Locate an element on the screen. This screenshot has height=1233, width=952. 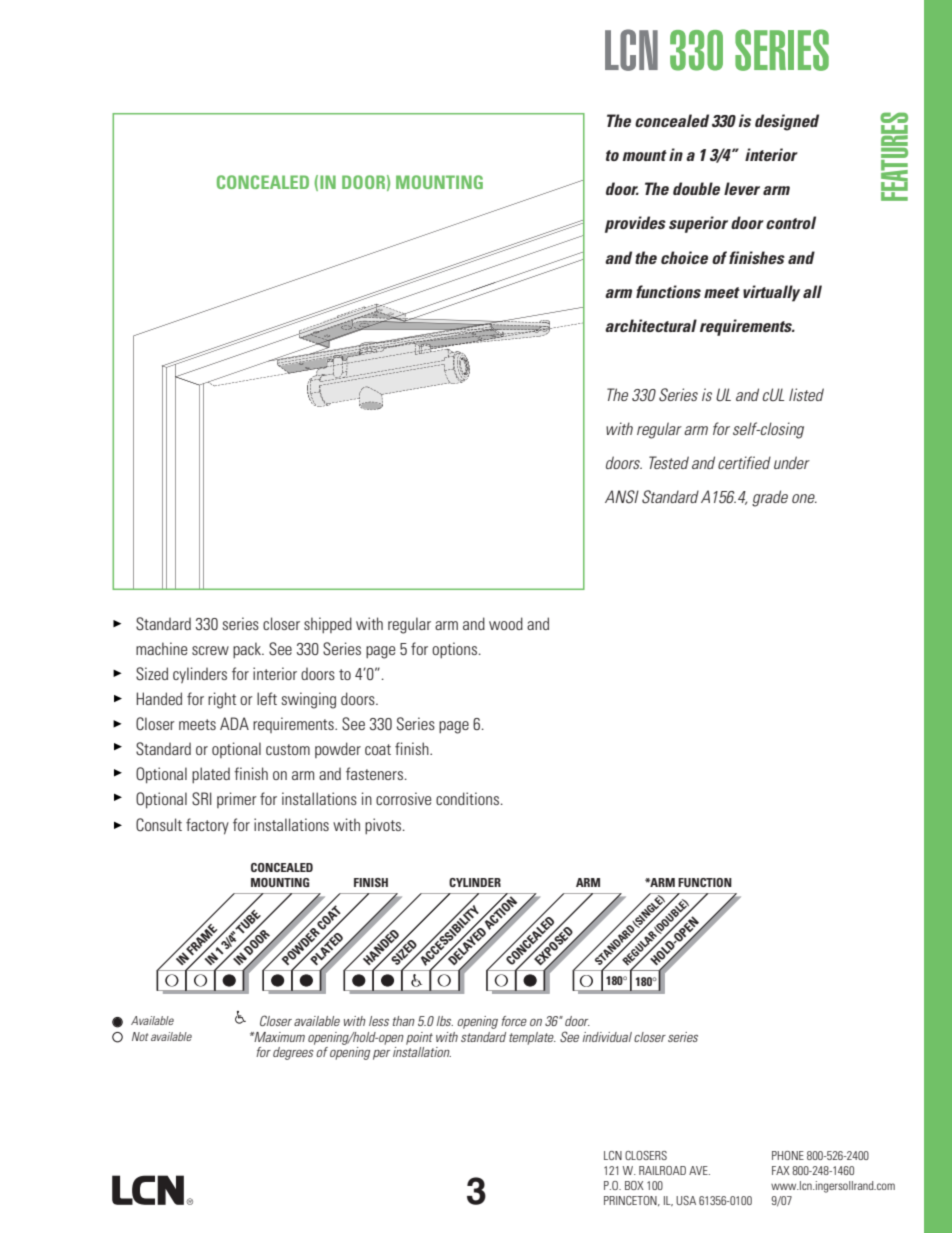
individual is located at coordinates (607, 1037).
